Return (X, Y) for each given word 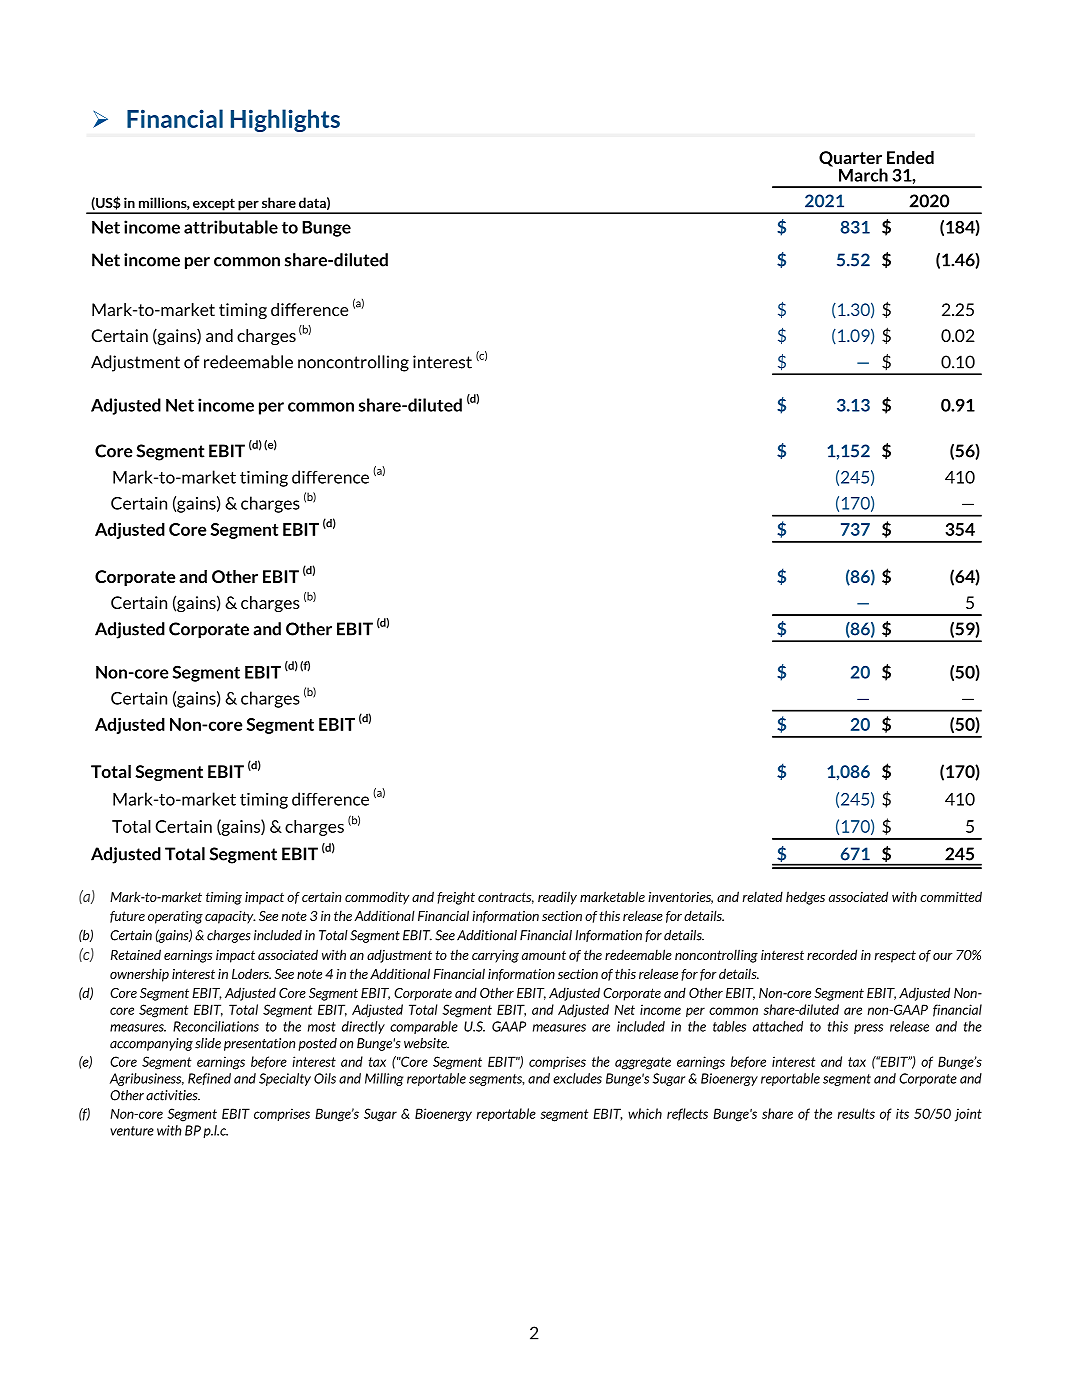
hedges (805, 898)
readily (557, 898)
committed (951, 896)
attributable (231, 227)
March (863, 175)
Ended (910, 157)
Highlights (285, 120)
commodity (377, 898)
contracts (506, 898)
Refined (209, 1079)
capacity (230, 917)
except (214, 206)
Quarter (850, 160)
